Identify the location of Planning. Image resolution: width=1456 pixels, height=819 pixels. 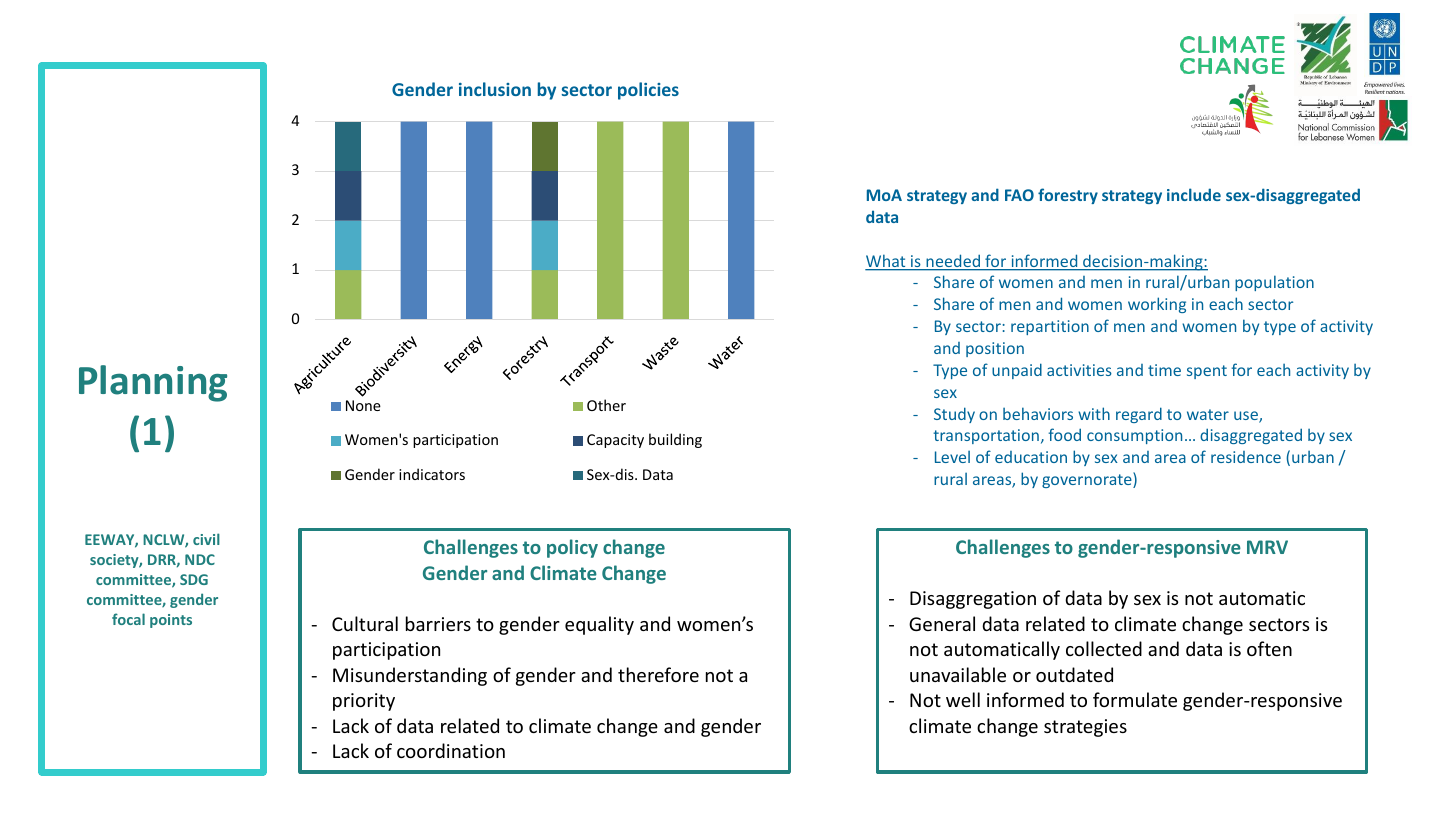
(153, 383).
